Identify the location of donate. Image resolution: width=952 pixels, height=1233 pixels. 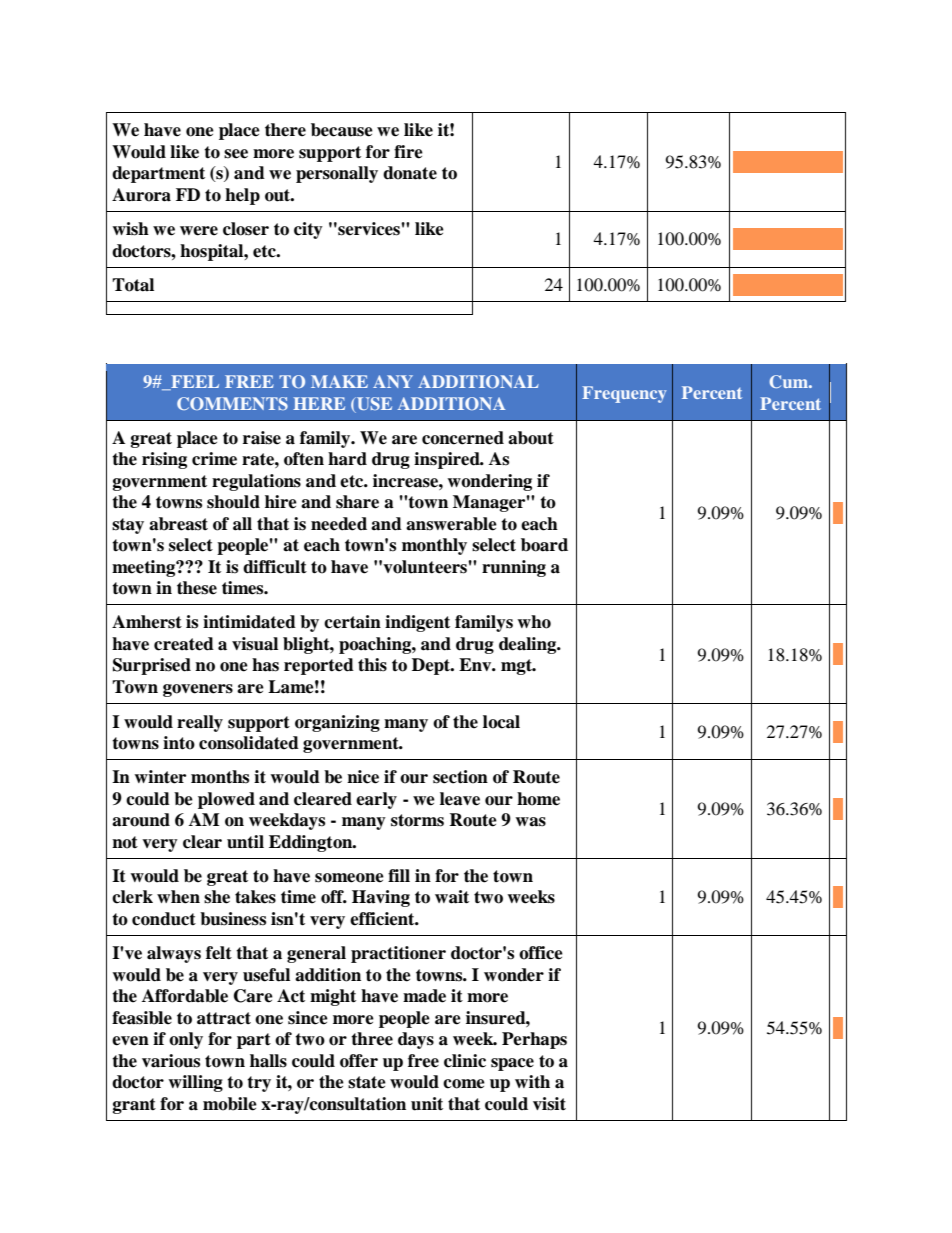
(410, 173).
